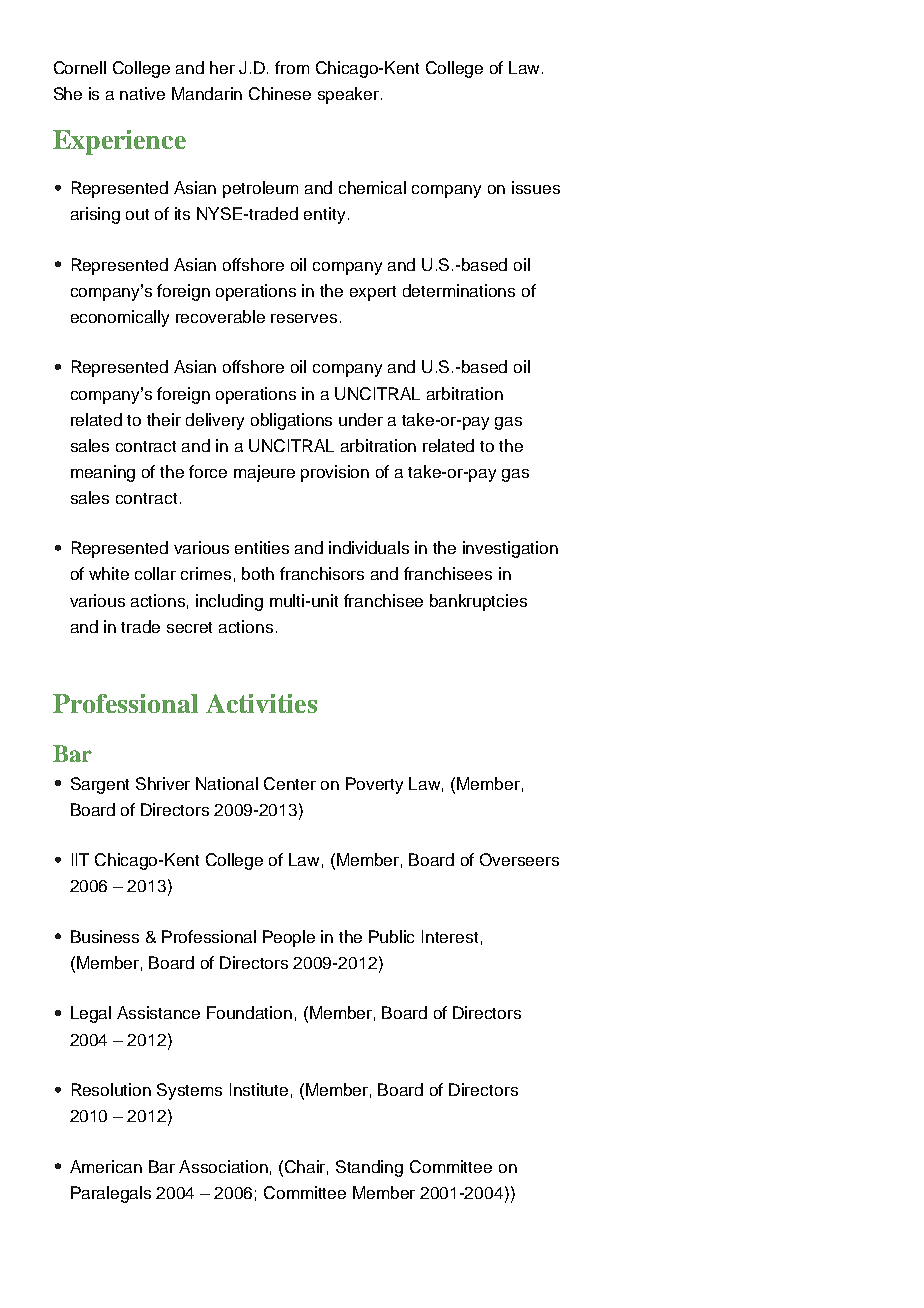 The image size is (924, 1308). Describe the element at coordinates (450, 936) in the screenshot. I see `Interest` at that location.
